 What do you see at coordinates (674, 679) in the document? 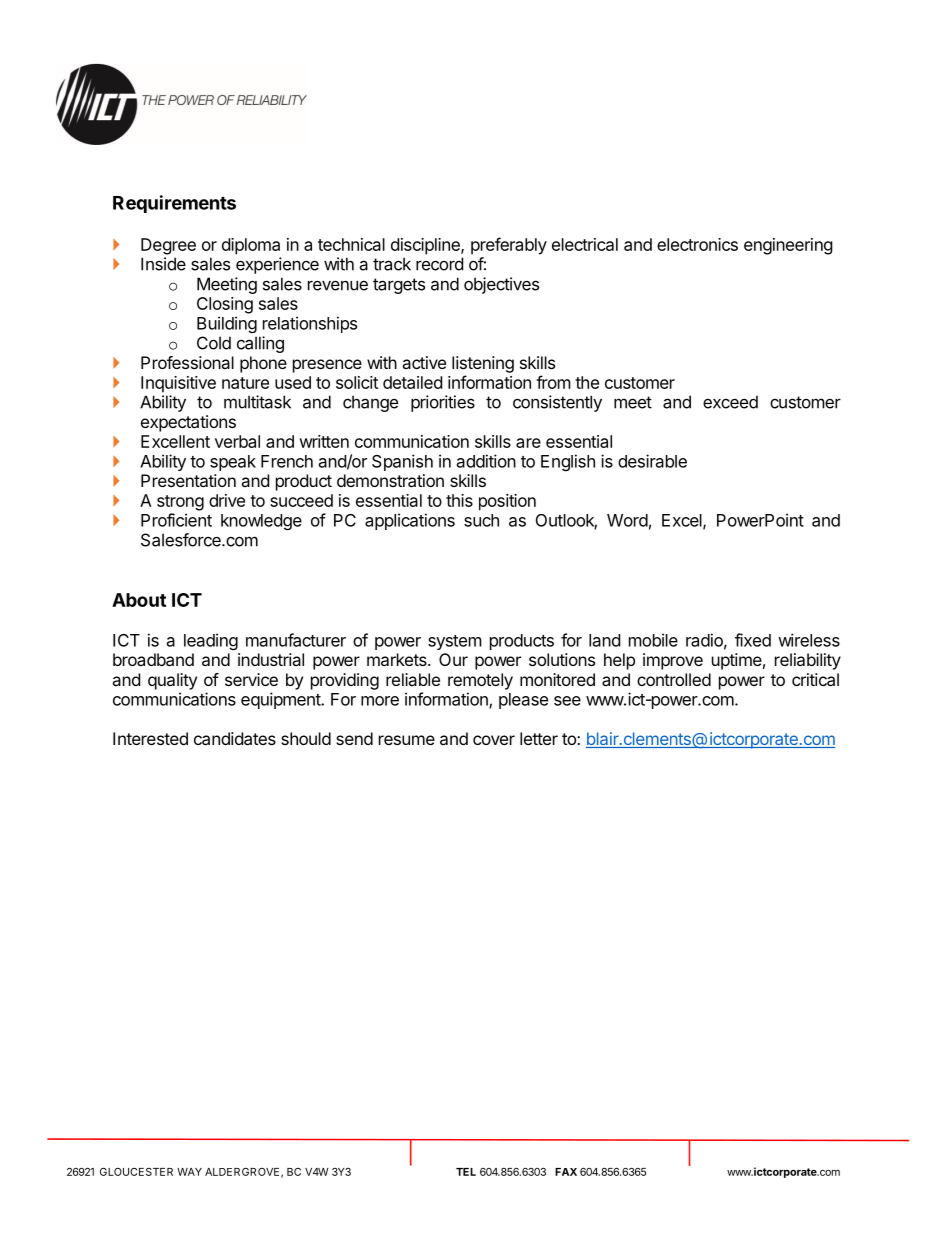
I see `controlled` at bounding box center [674, 679].
